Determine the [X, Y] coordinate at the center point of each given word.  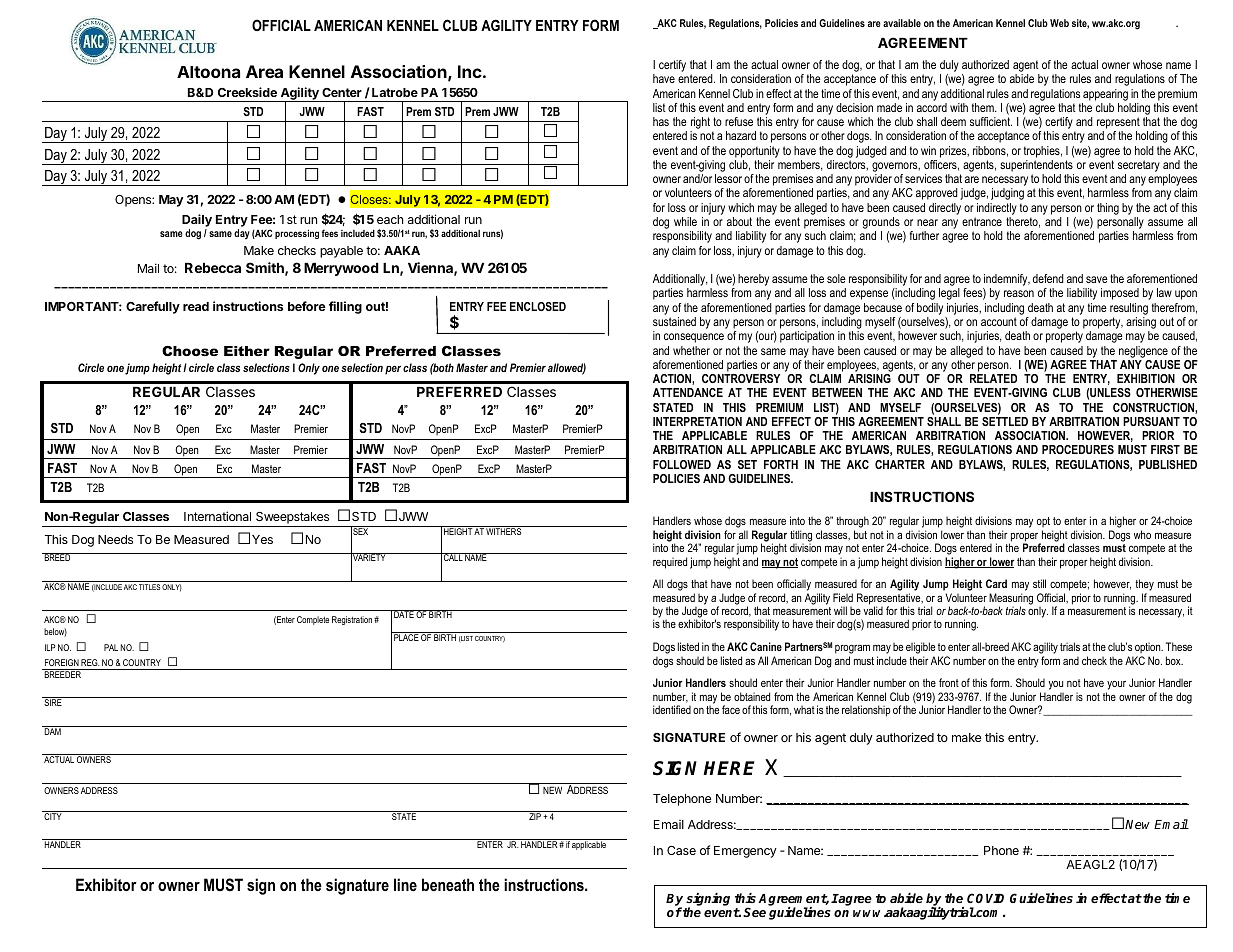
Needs [115, 539]
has [661, 121]
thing [1108, 209]
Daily [197, 222]
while [685, 221]
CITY [53, 815]
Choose [190, 351]
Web [1059, 23]
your [1116, 687]
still [1039, 583]
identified [672, 709]
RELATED [993, 378]
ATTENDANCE [688, 392]
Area [264, 71]
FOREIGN [62, 662]
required [670, 563]
